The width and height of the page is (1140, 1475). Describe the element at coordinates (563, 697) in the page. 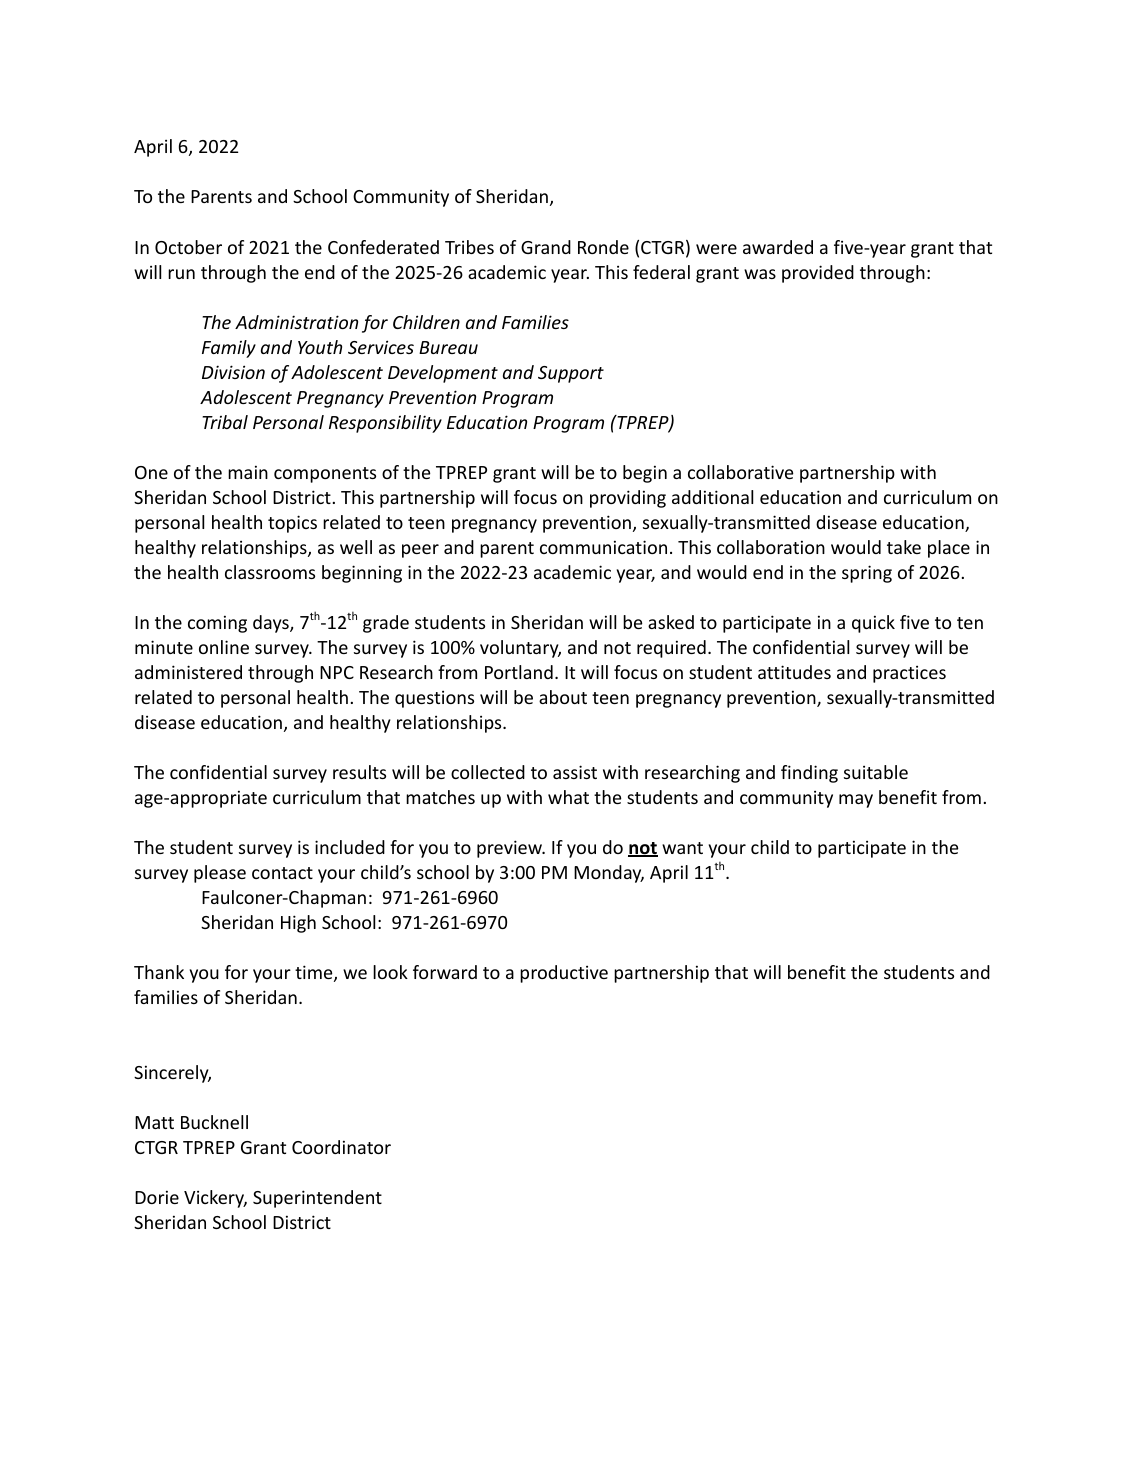

I see `about` at that location.
